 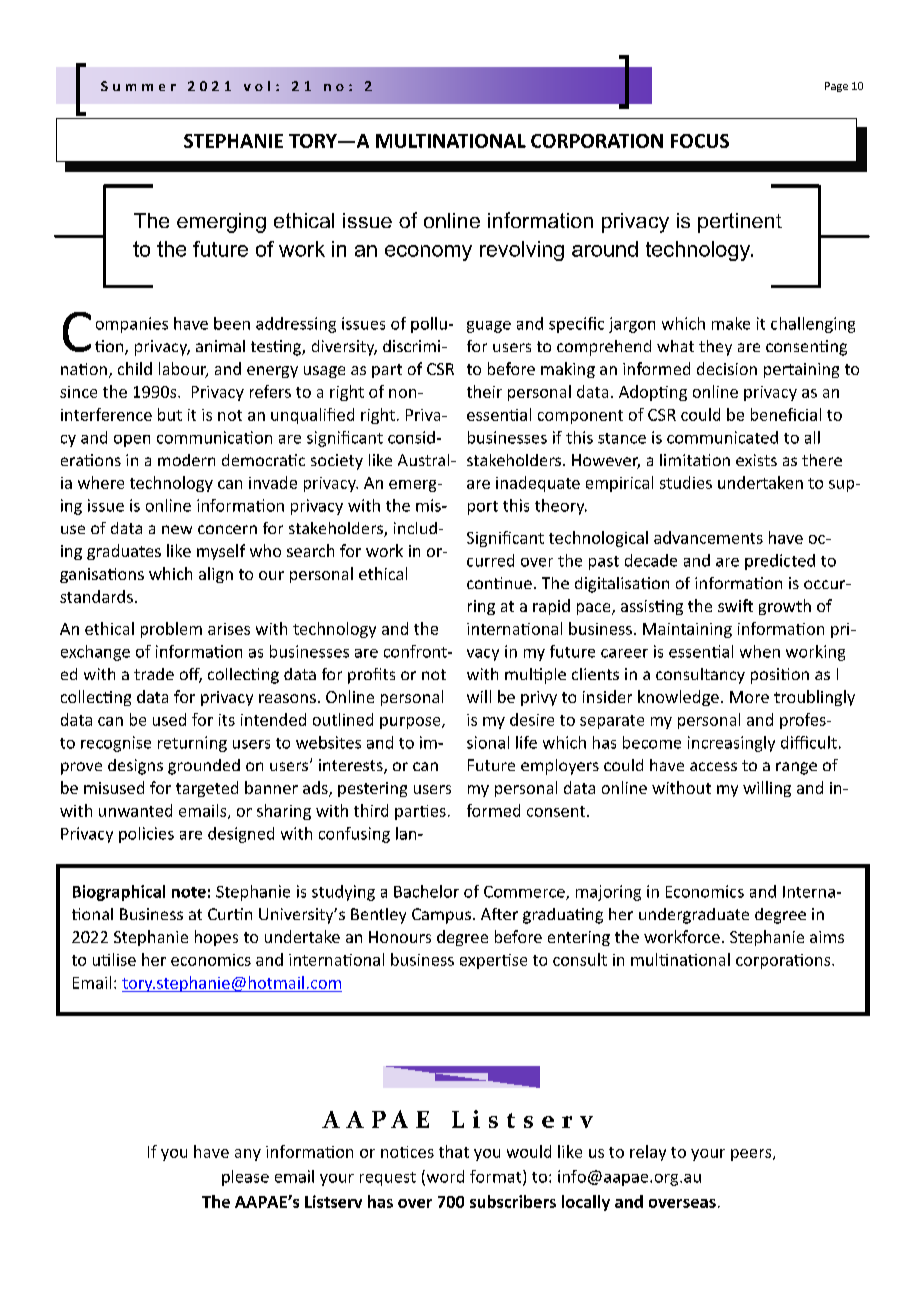 What do you see at coordinates (444, 1177) in the screenshot?
I see `word` at bounding box center [444, 1177].
